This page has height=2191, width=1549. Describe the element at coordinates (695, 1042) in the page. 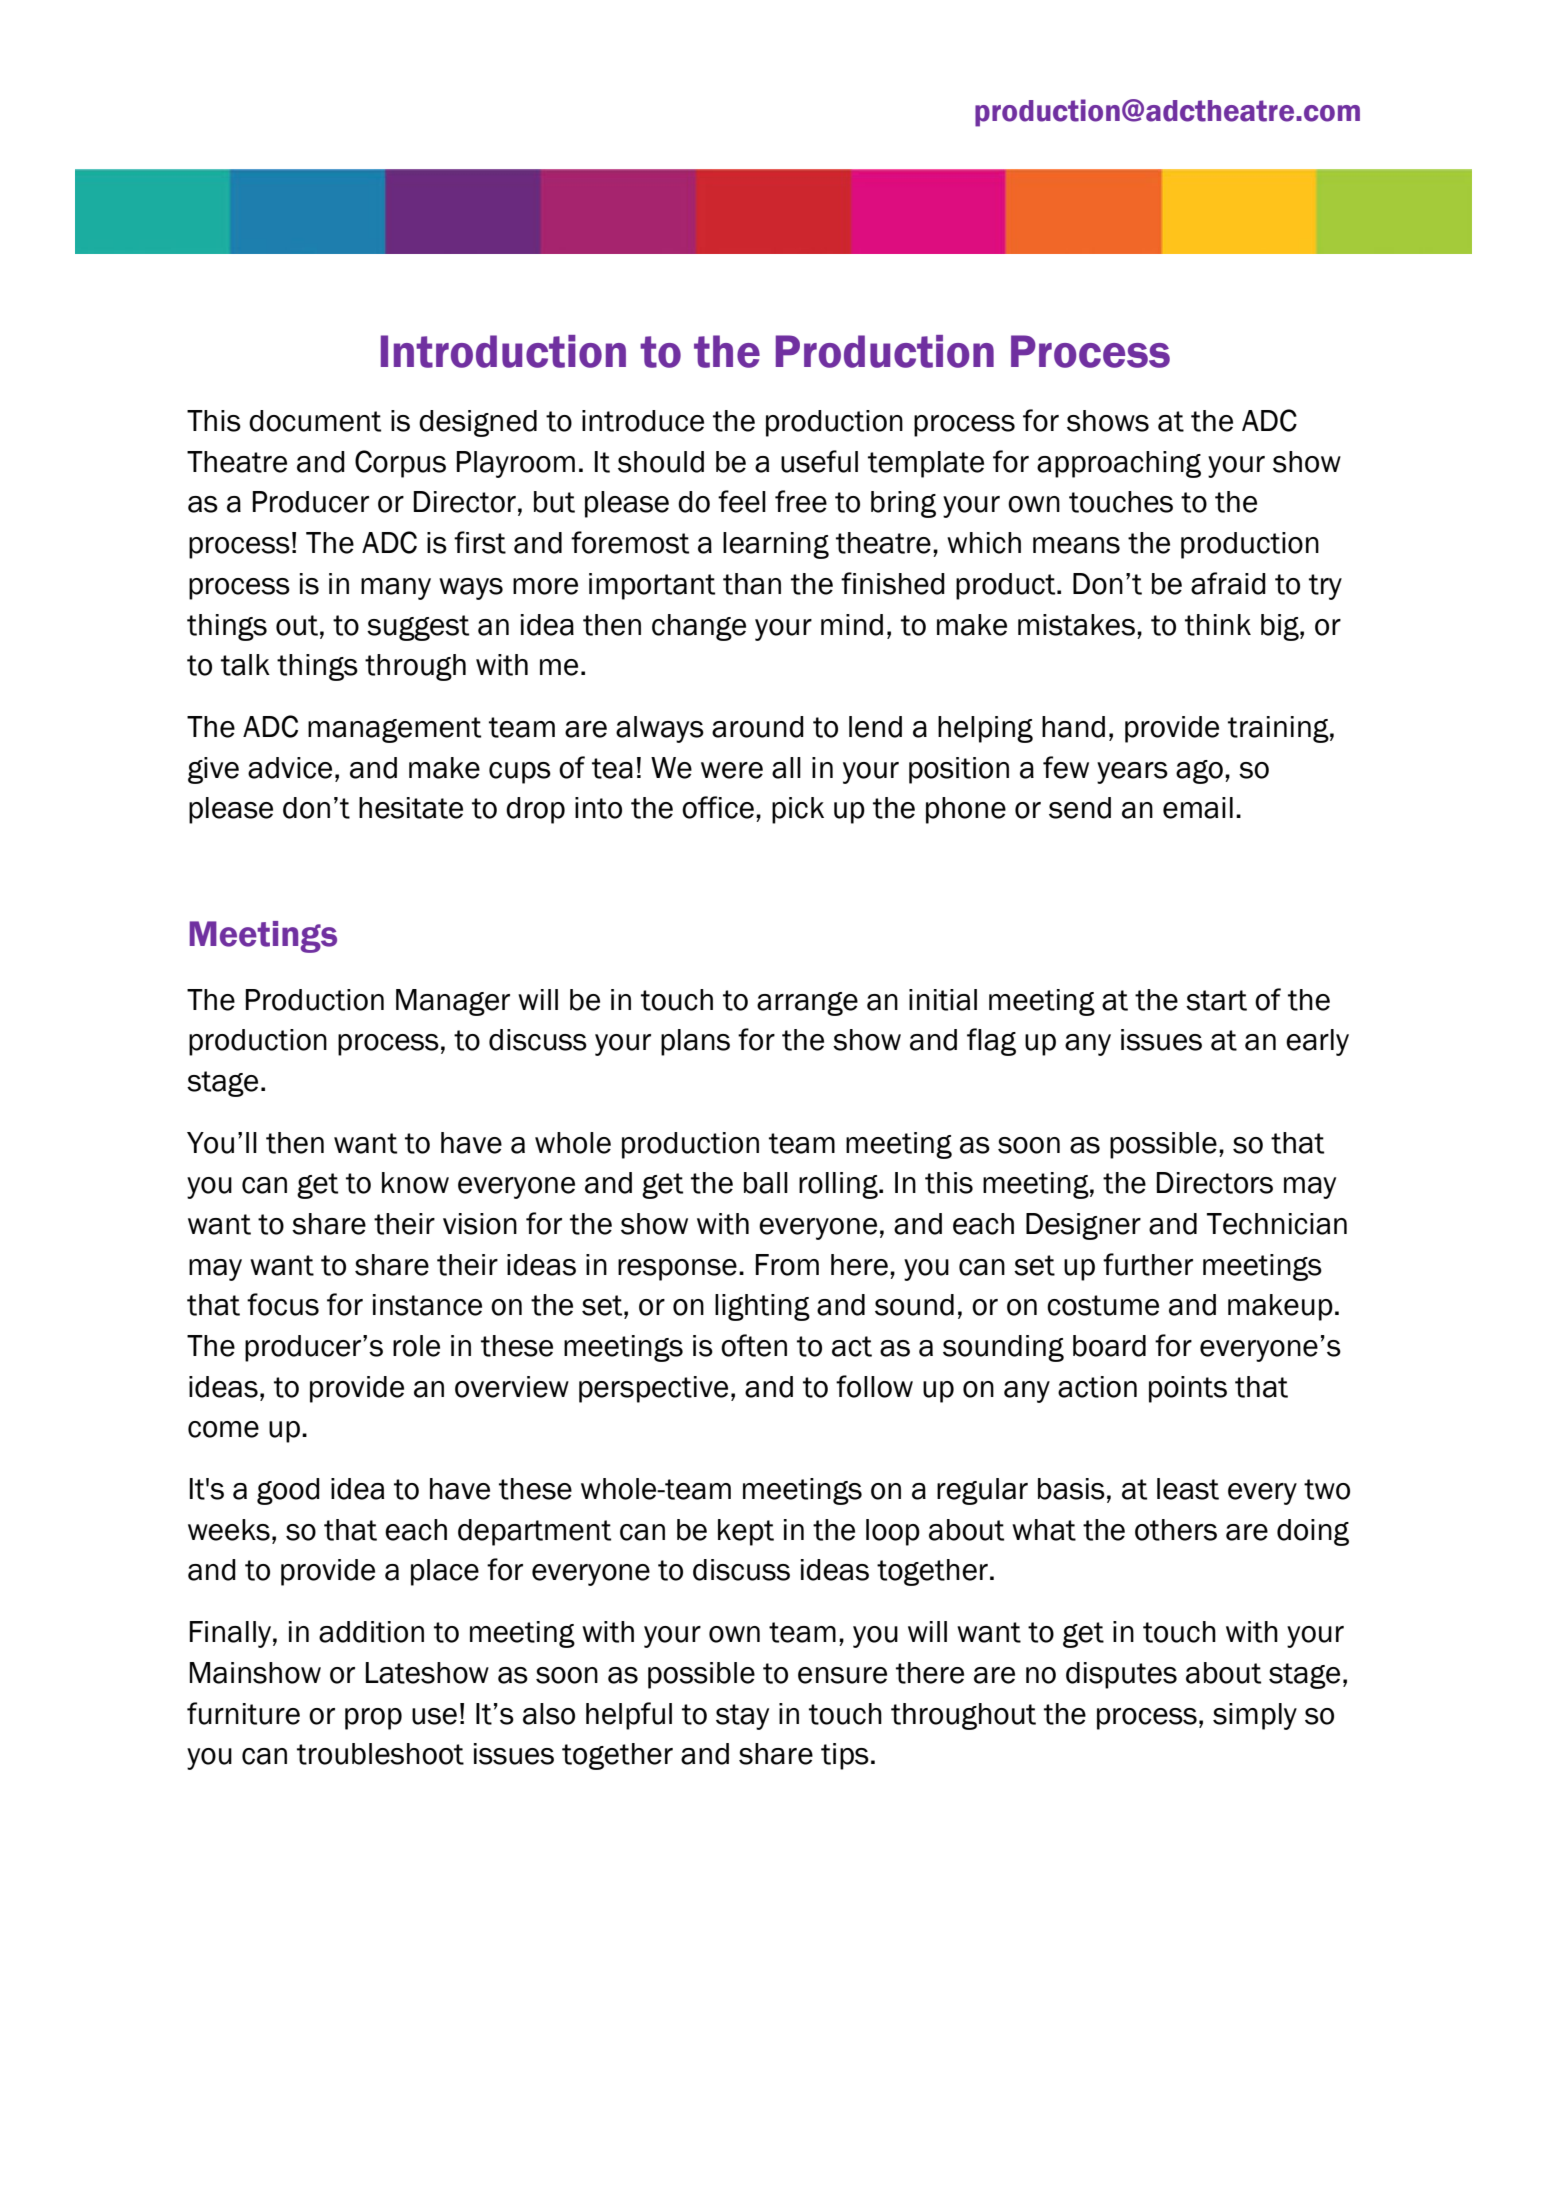

I see `plans` at that location.
